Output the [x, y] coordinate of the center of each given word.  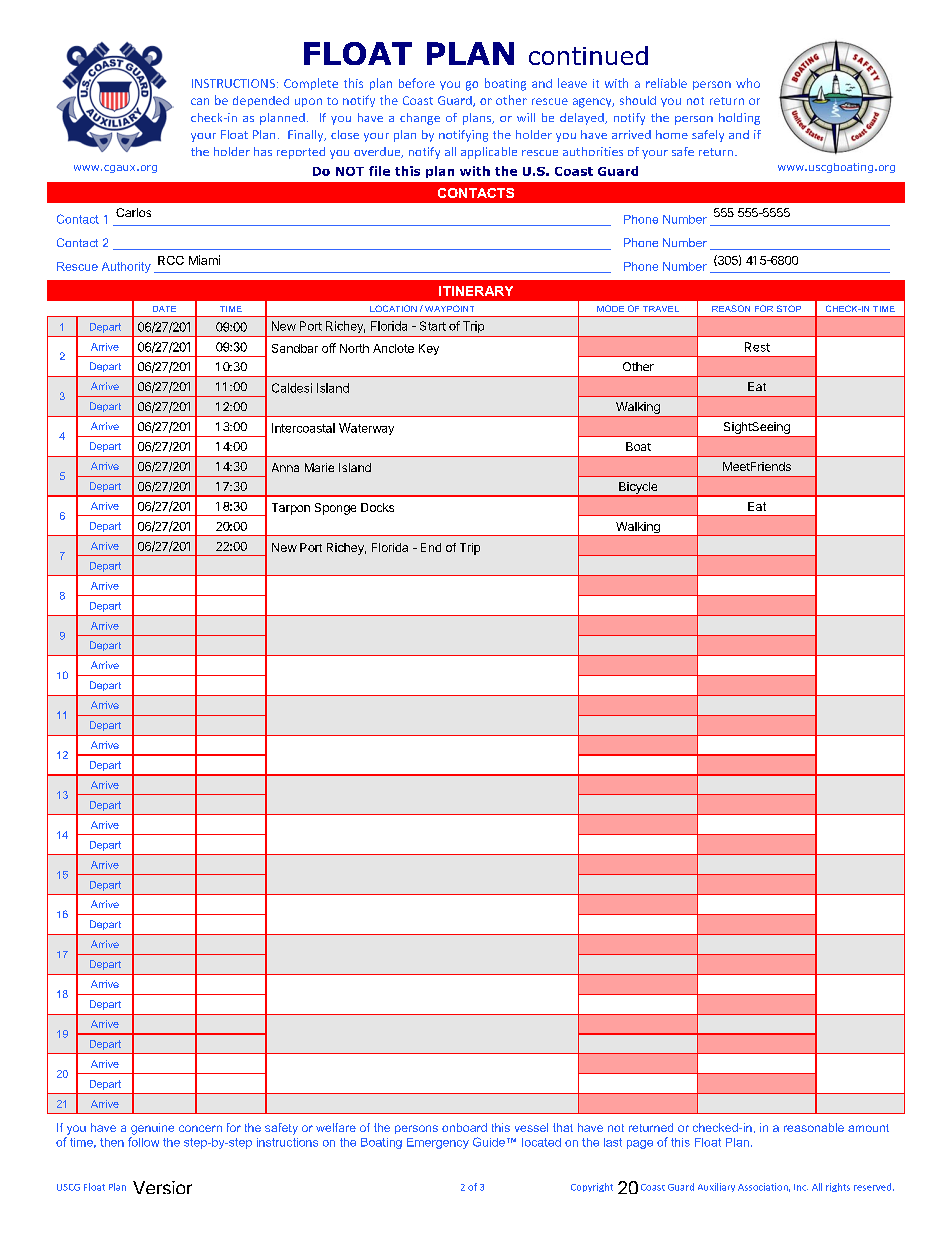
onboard [464, 1127]
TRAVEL [661, 309]
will [526, 117]
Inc [801, 1187]
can [200, 101]
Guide [489, 1142]
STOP [789, 308]
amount [868, 1128]
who [748, 83]
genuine [152, 1129]
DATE [164, 309]
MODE [610, 308]
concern [200, 1128]
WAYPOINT [449, 308]
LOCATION [393, 308]
